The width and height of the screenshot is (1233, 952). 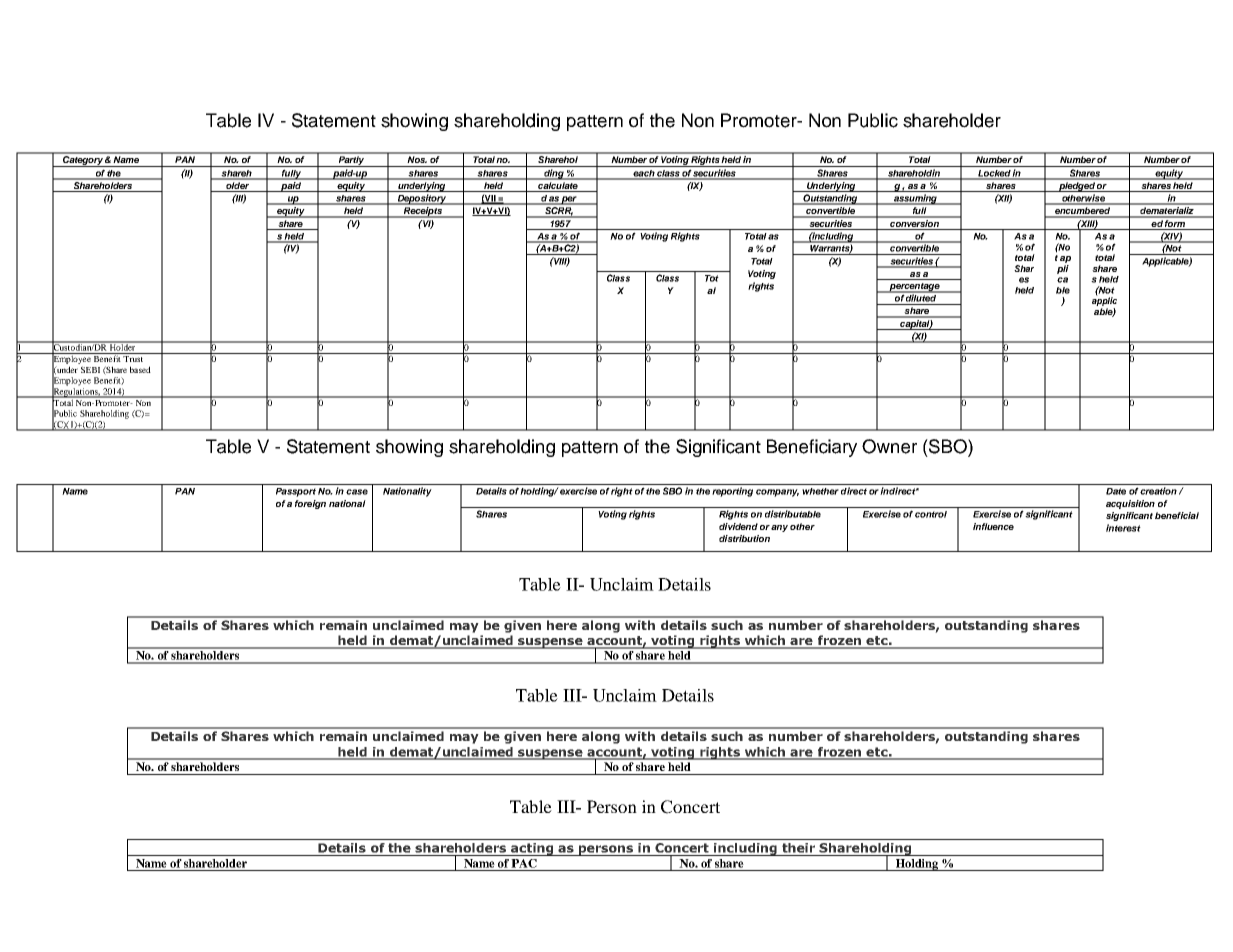 What do you see at coordinates (1116, 491) in the screenshot?
I see `Date` at bounding box center [1116, 491].
